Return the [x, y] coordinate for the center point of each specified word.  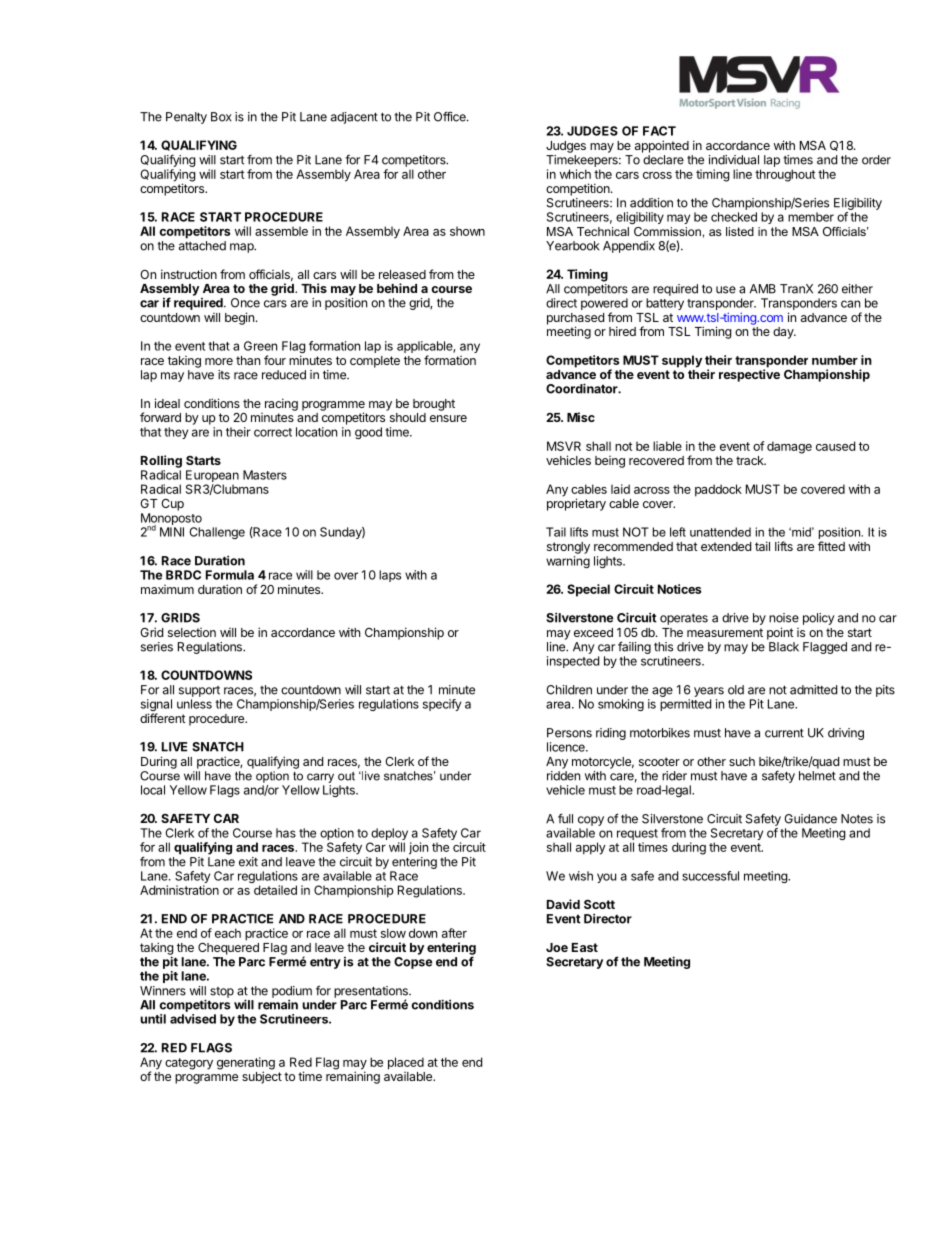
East [585, 947]
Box [221, 117]
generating [246, 1064]
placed [406, 1063]
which [575, 174]
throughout [785, 175]
